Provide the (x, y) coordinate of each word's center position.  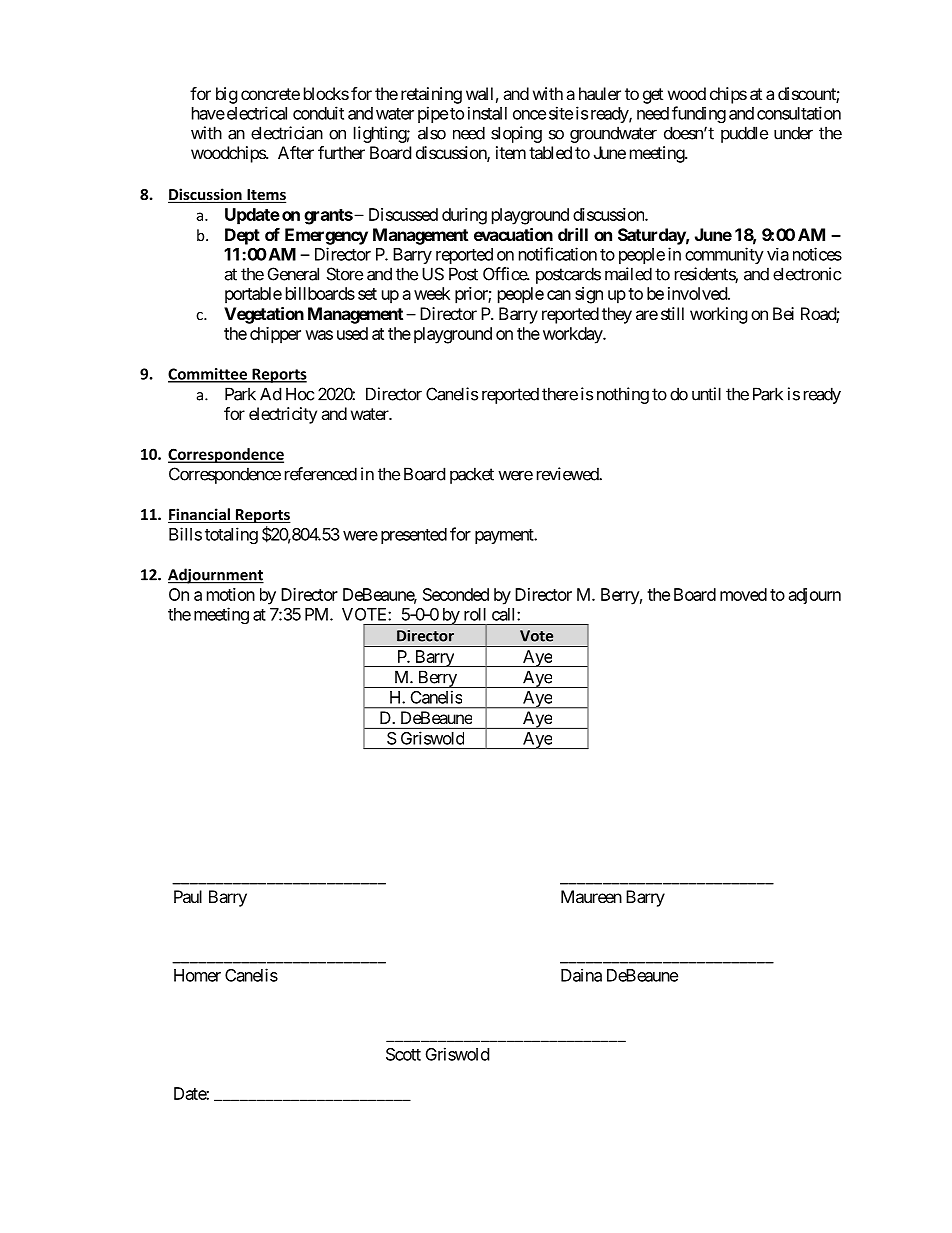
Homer (197, 975)
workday (573, 335)
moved (743, 594)
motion (231, 594)
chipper (275, 335)
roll (475, 614)
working (719, 315)
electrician (287, 133)
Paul (188, 896)
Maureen (591, 896)
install (487, 113)
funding (699, 114)
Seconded (456, 594)
